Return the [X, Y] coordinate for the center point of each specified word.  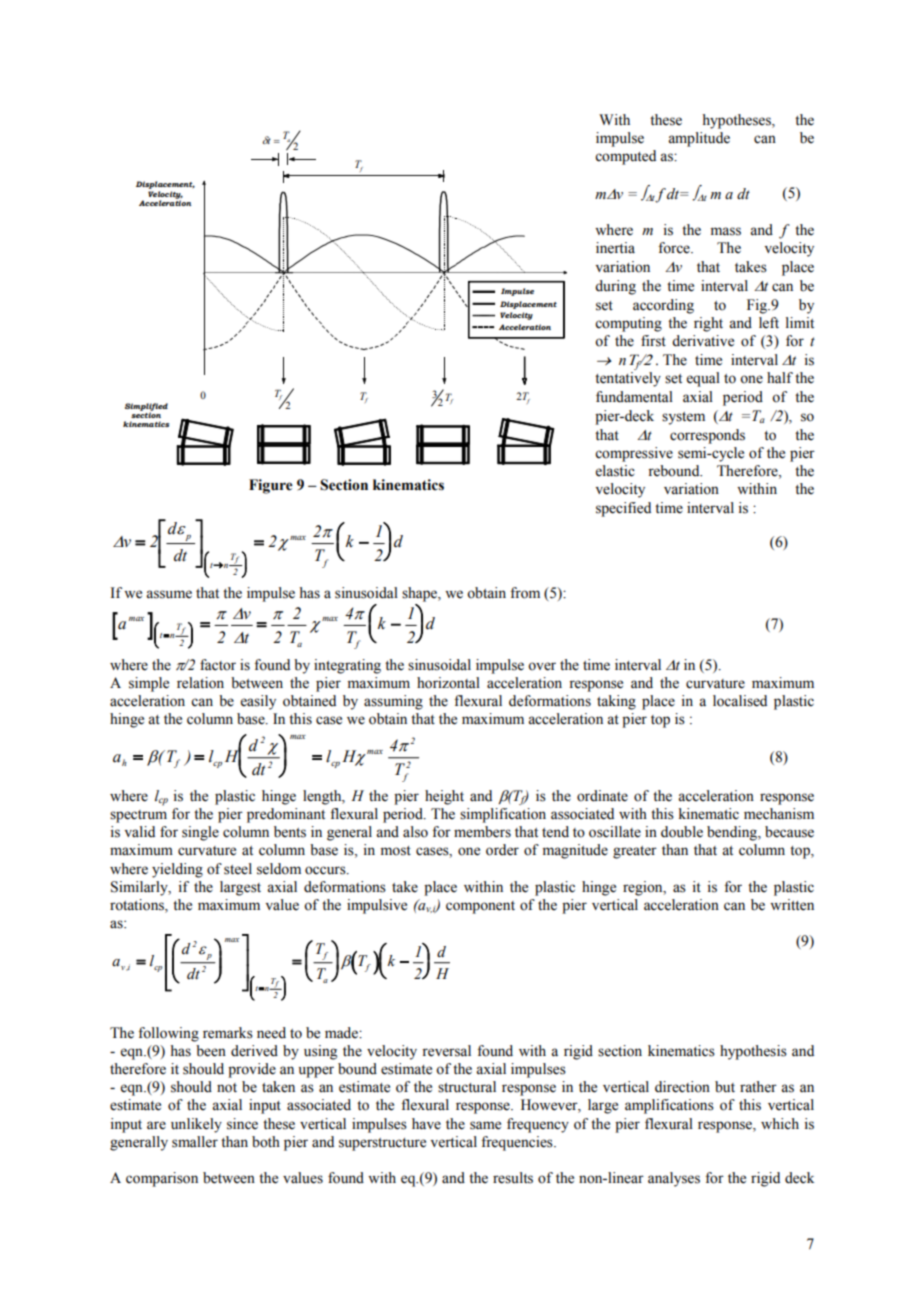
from [525, 593]
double [682, 832]
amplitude [699, 139]
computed [625, 157]
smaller [195, 1142]
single [200, 833]
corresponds [707, 436]
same [485, 1125]
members [482, 832]
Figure [271, 486]
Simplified [146, 408]
